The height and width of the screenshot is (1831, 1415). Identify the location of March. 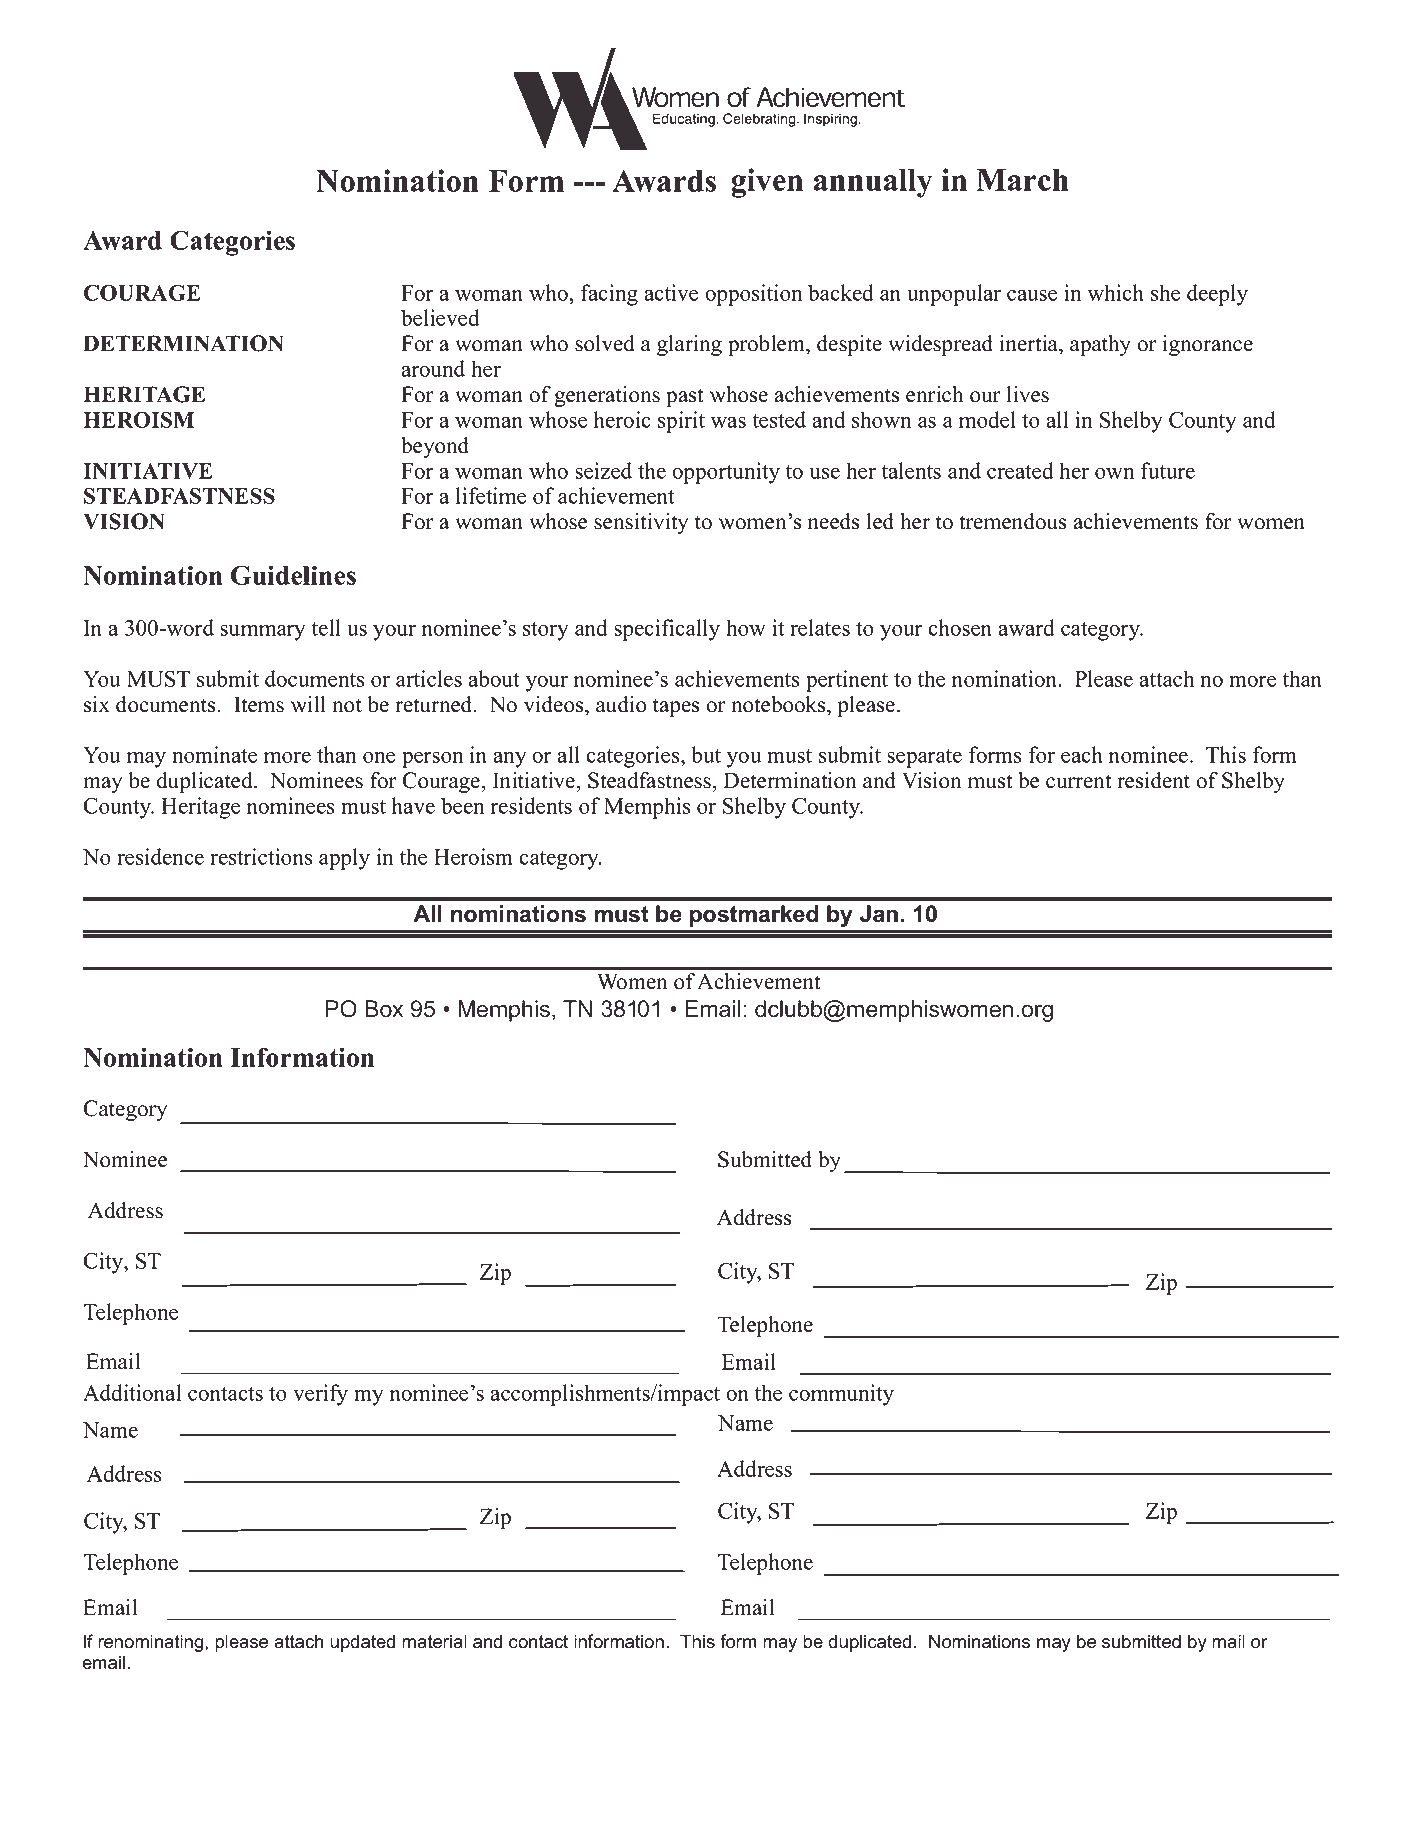
(1022, 180).
